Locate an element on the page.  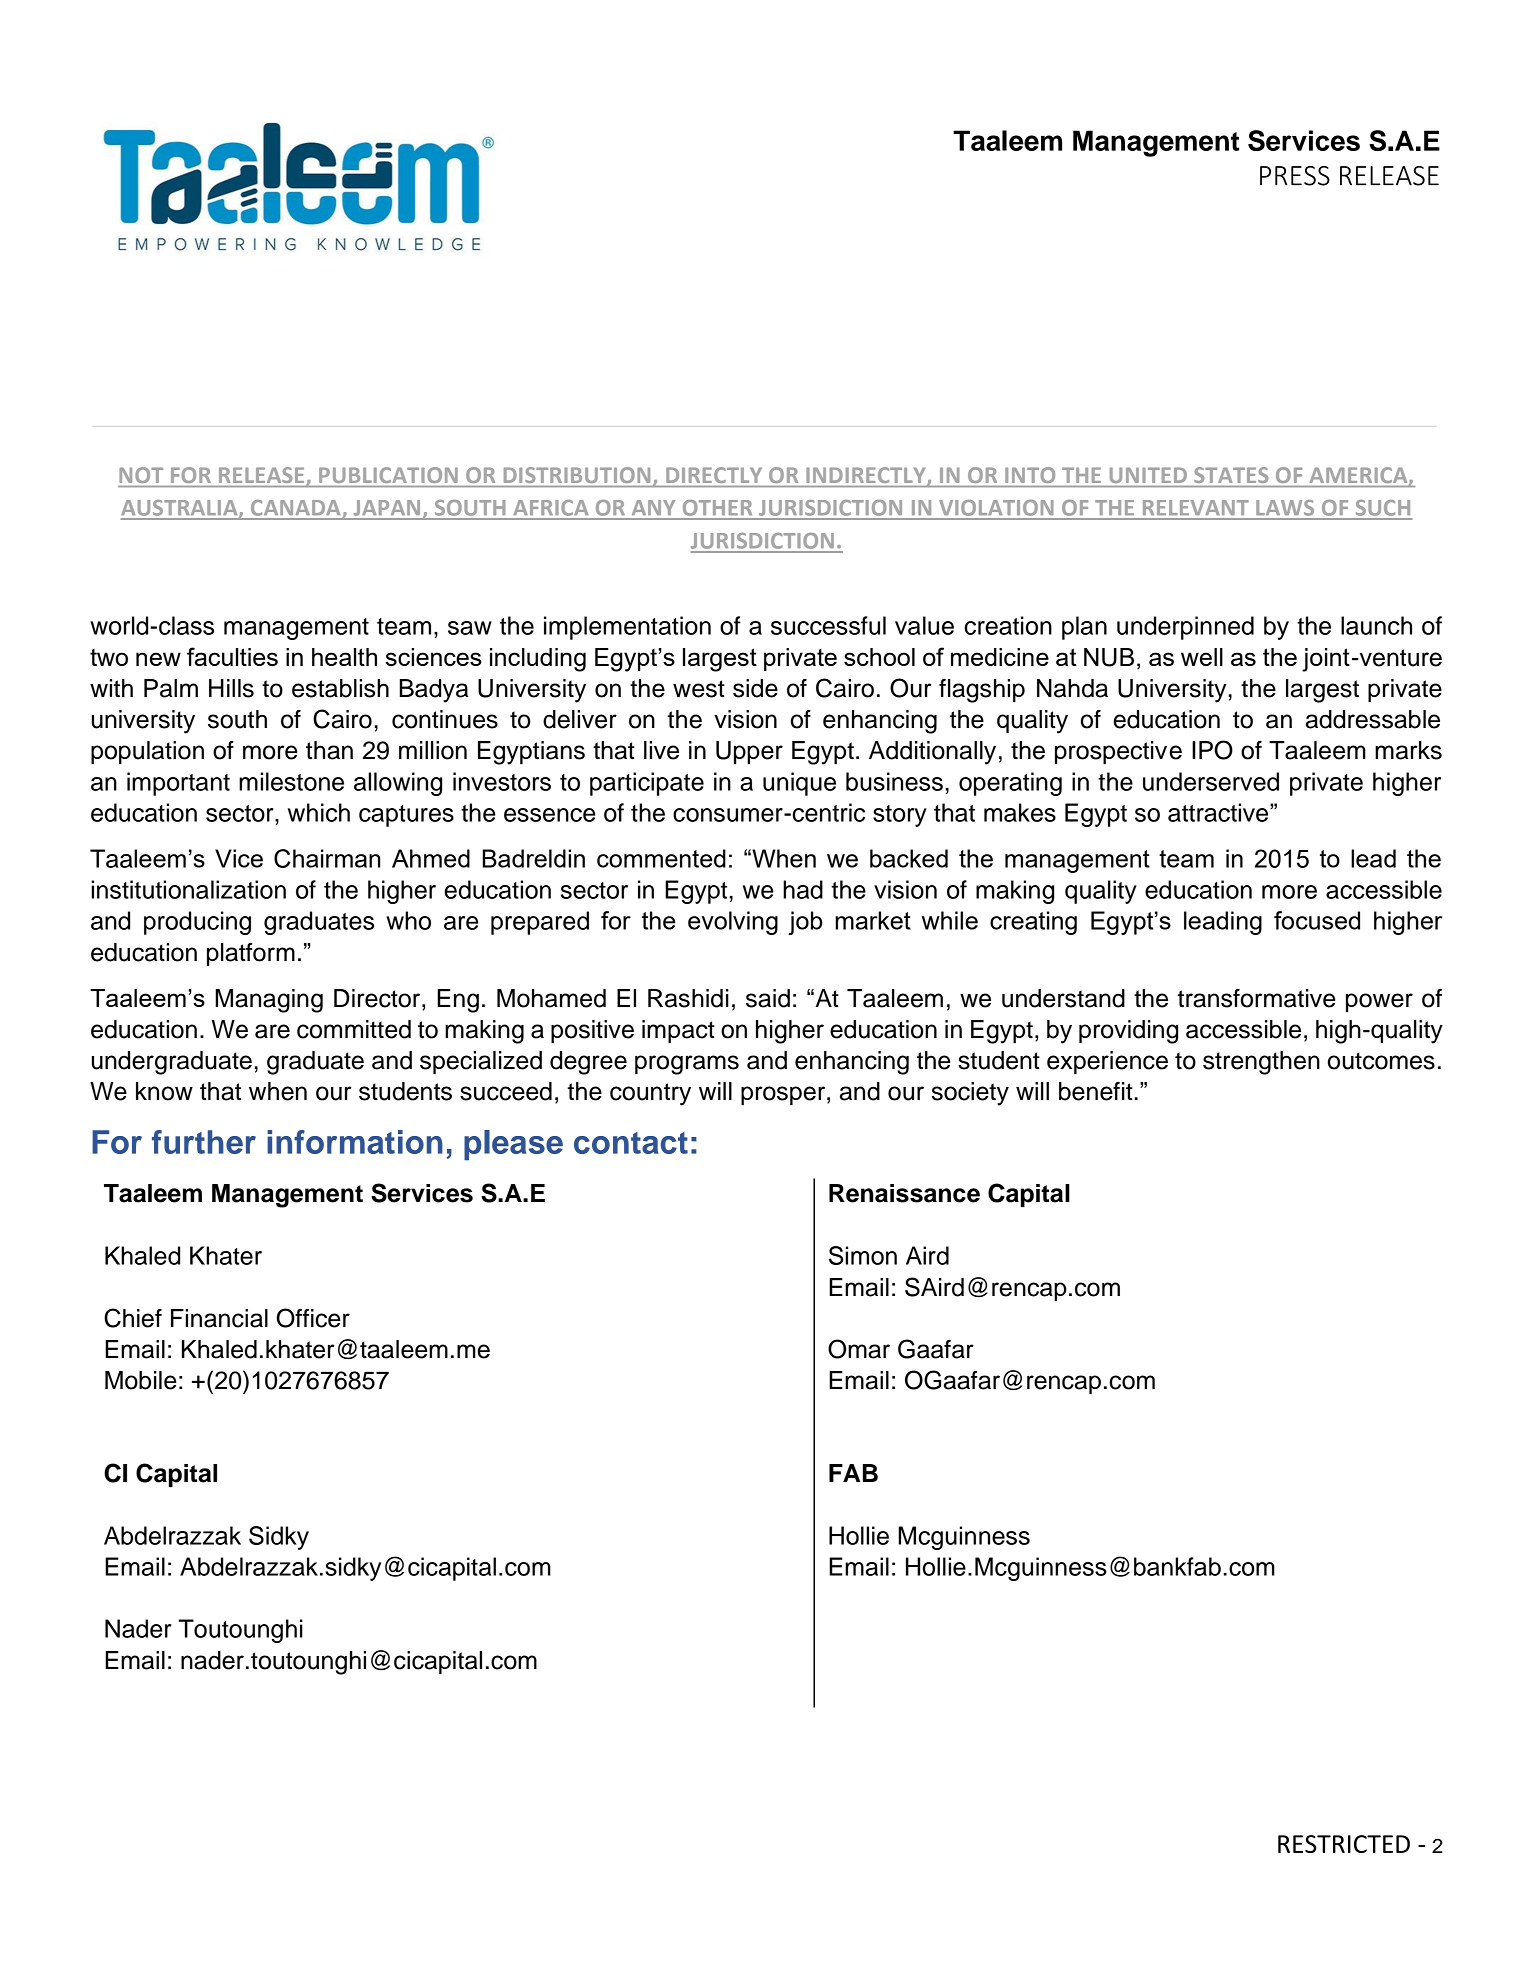
Simon is located at coordinates (863, 1255).
